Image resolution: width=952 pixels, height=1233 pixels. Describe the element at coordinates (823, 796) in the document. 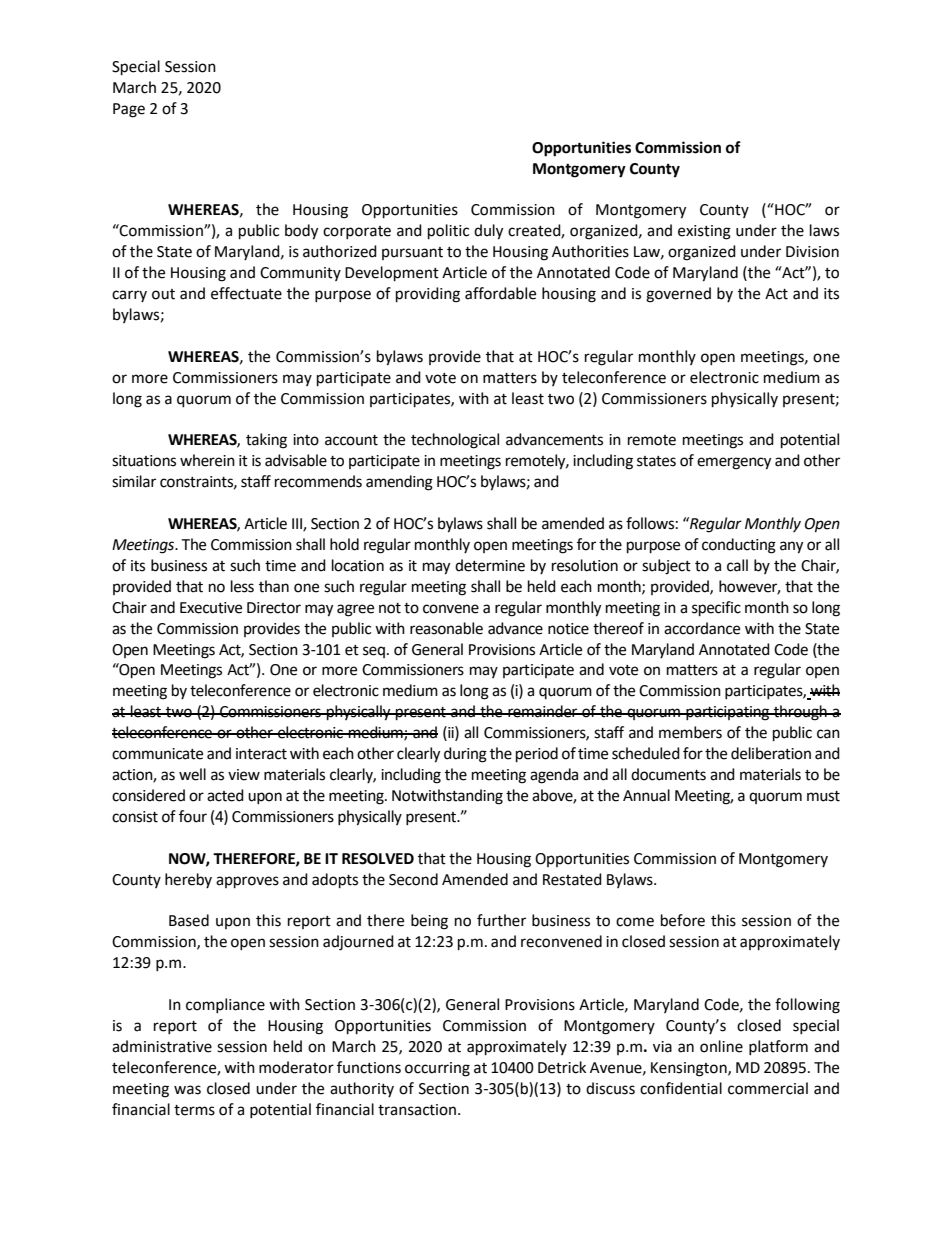

I see `must` at that location.
